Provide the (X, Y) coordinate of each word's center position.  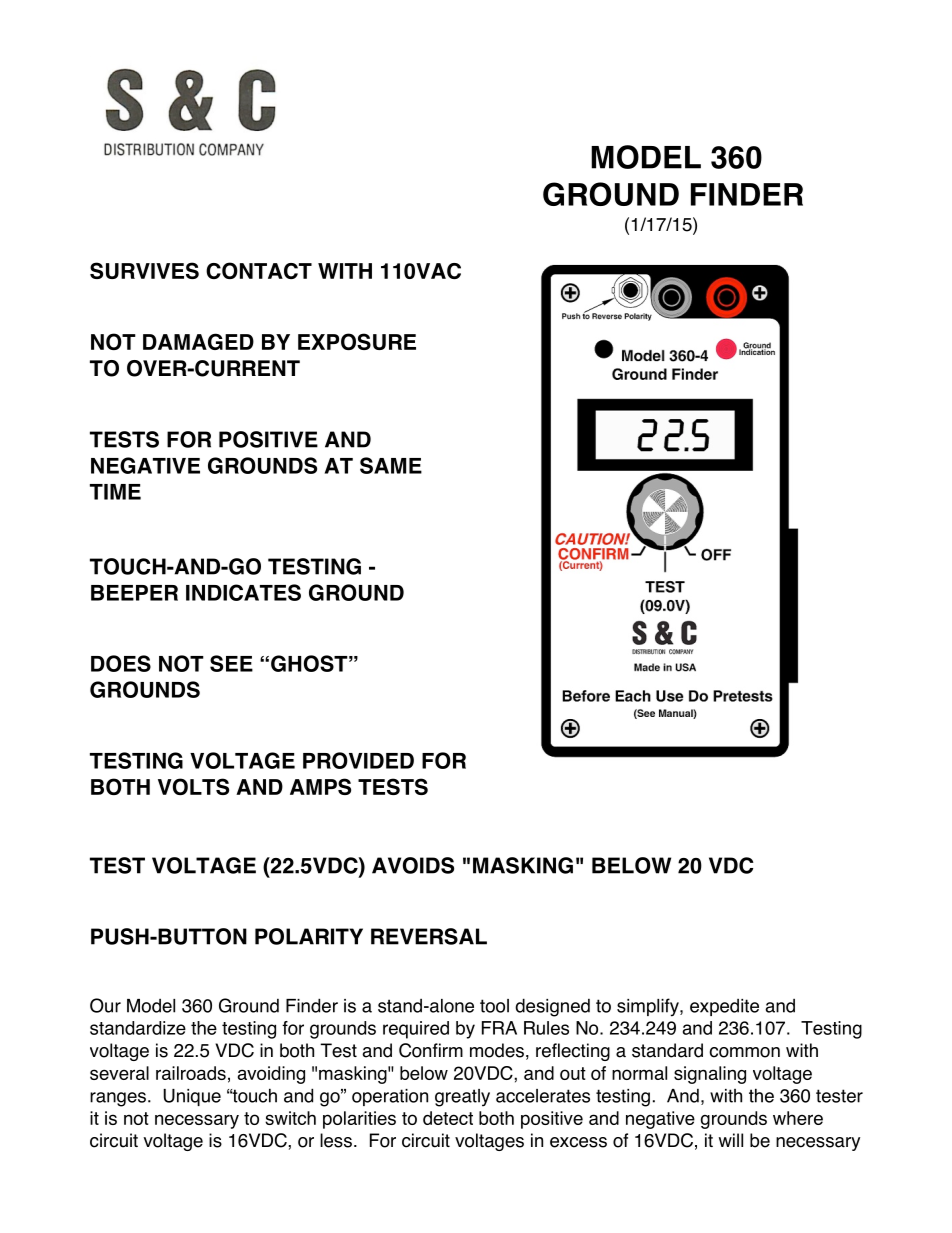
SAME (391, 465)
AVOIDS (413, 865)
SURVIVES (144, 270)
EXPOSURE (357, 341)
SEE (231, 663)
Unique (192, 1097)
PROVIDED (358, 760)
